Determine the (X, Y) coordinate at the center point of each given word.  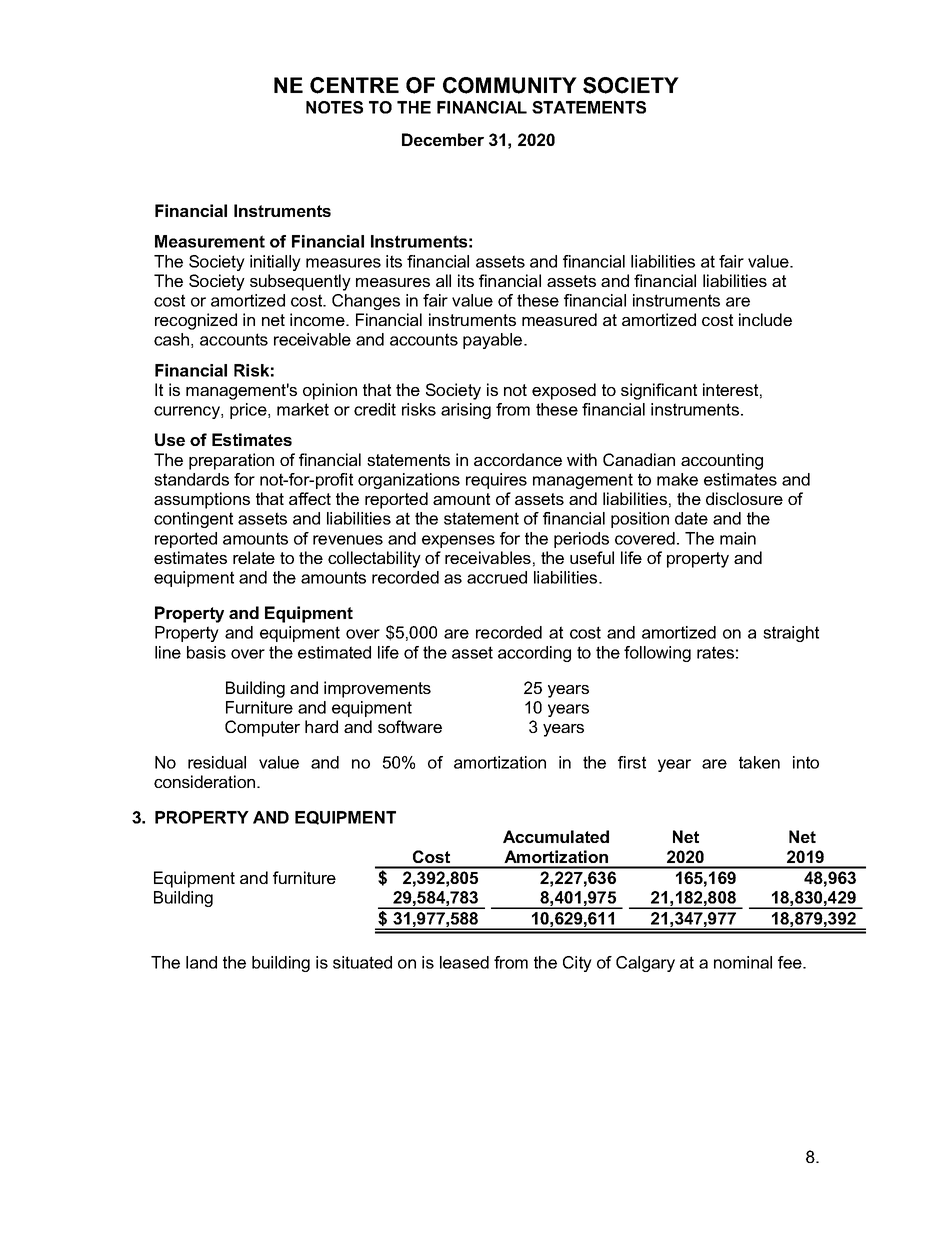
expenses (458, 541)
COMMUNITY (510, 85)
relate (254, 557)
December (443, 139)
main (738, 538)
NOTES (334, 107)
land (201, 962)
